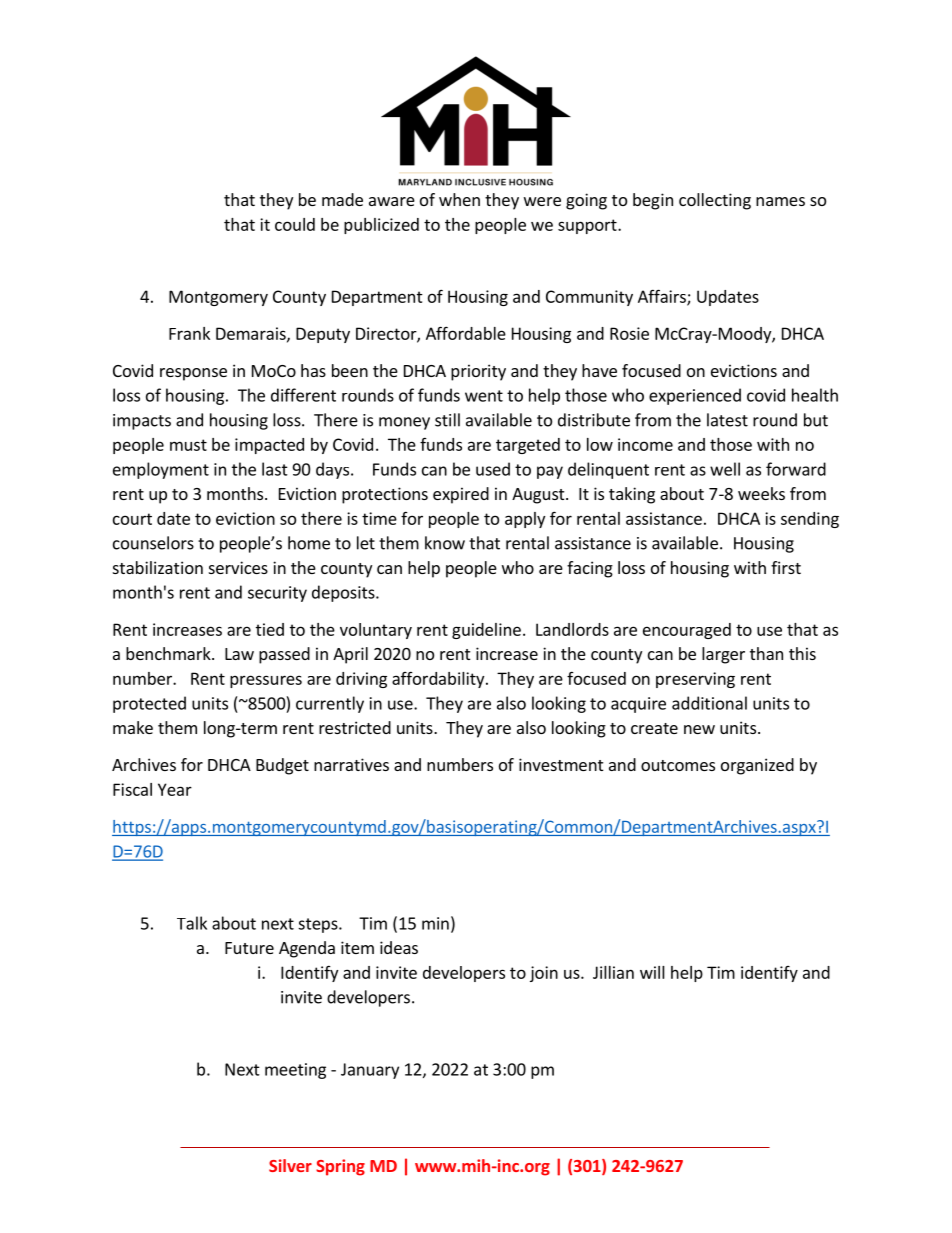  What do you see at coordinates (290, 1165) in the document?
I see `Silver` at bounding box center [290, 1165].
